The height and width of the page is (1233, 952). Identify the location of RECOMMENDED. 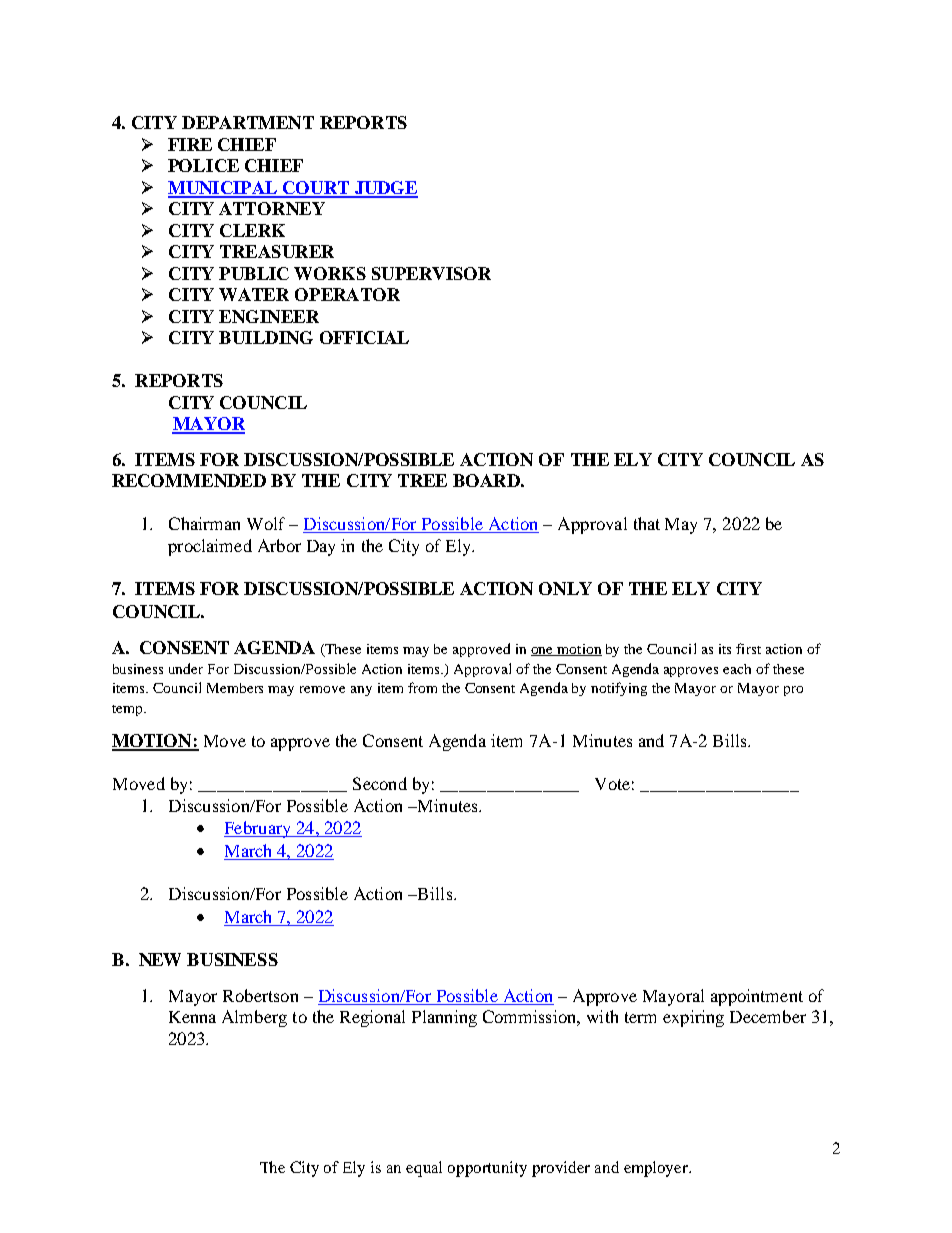
(189, 480).
